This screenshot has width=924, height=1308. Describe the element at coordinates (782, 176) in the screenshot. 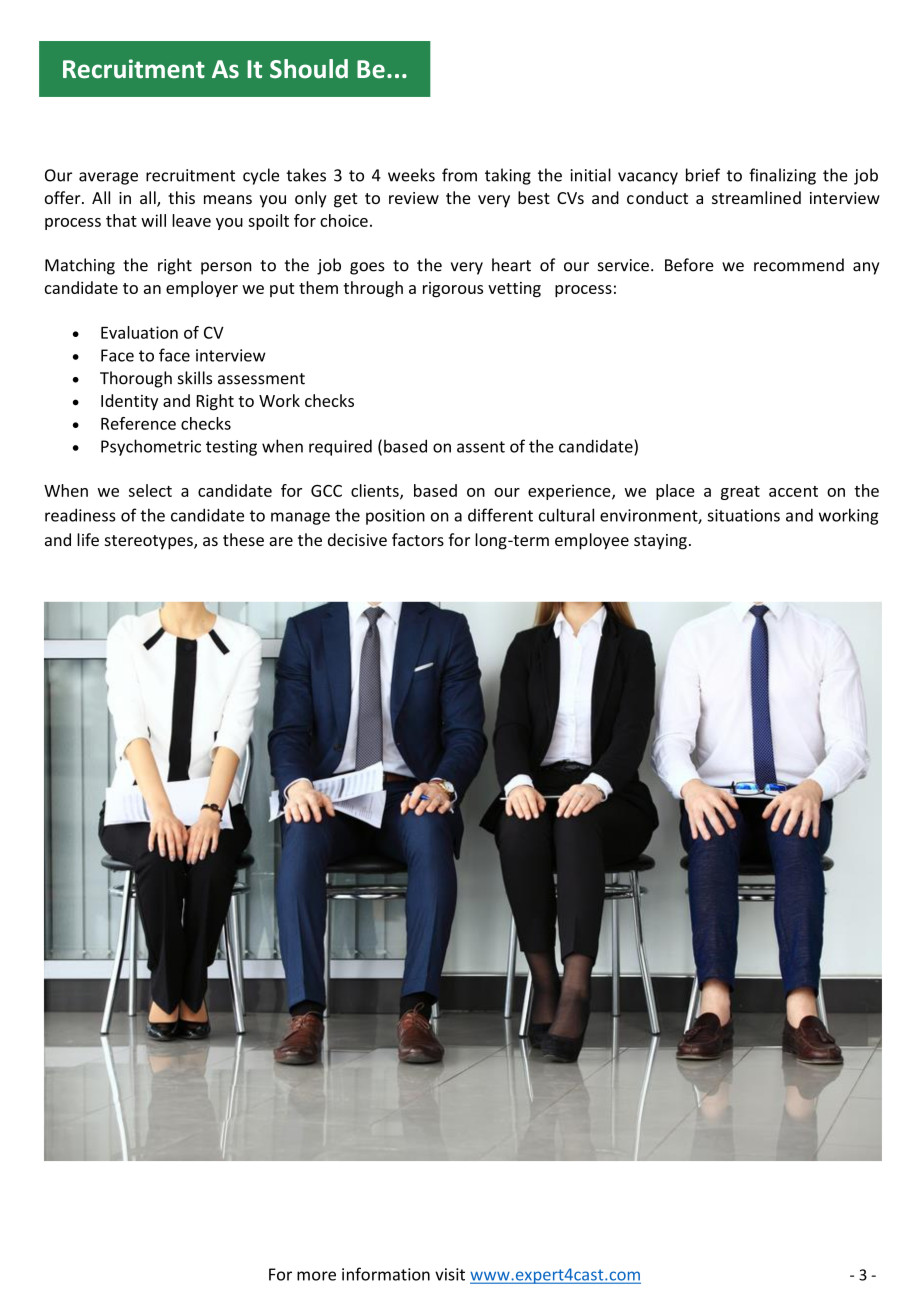

I see `finalizing` at that location.
